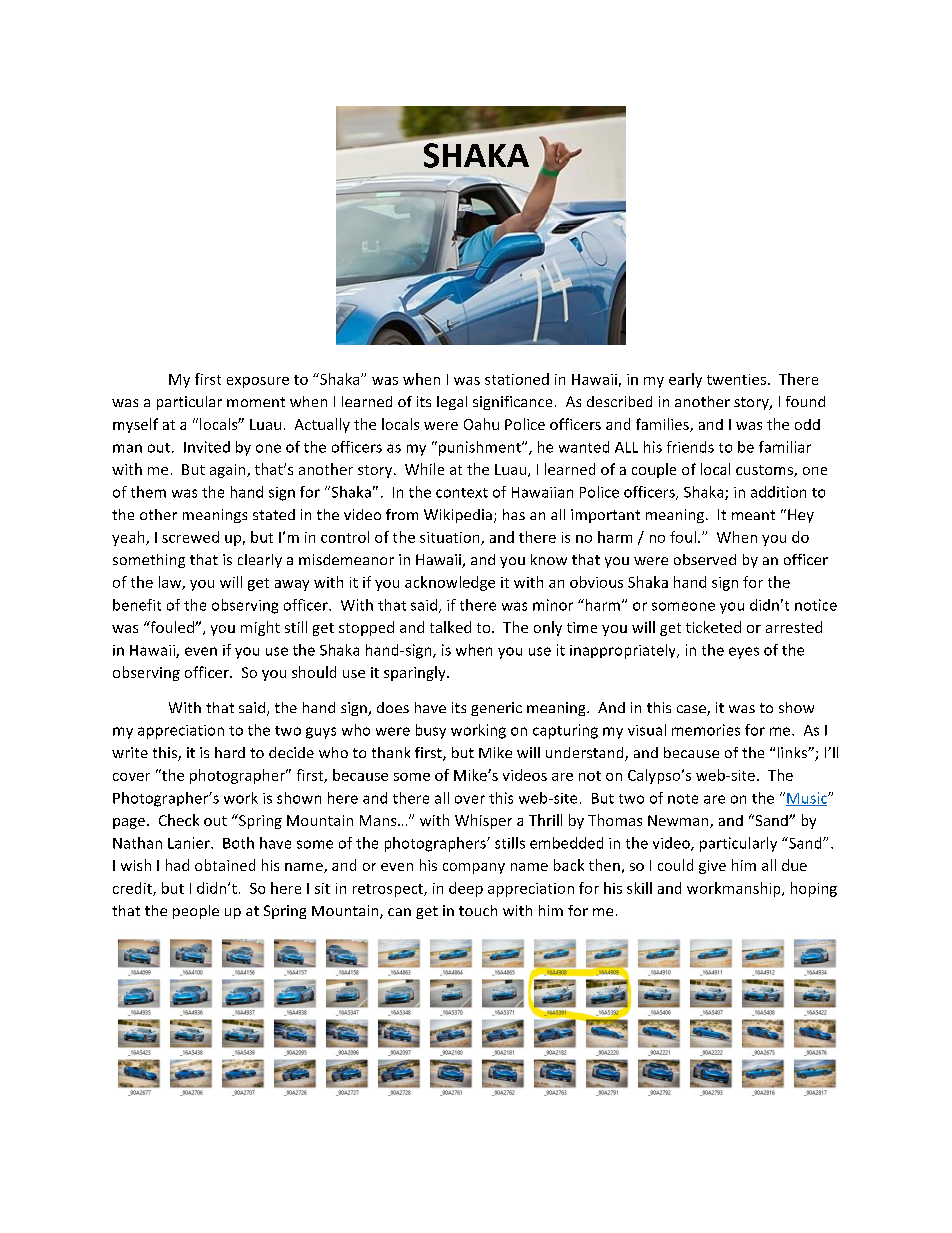 The width and height of the screenshot is (952, 1233). I want to click on busy, so click(431, 731).
